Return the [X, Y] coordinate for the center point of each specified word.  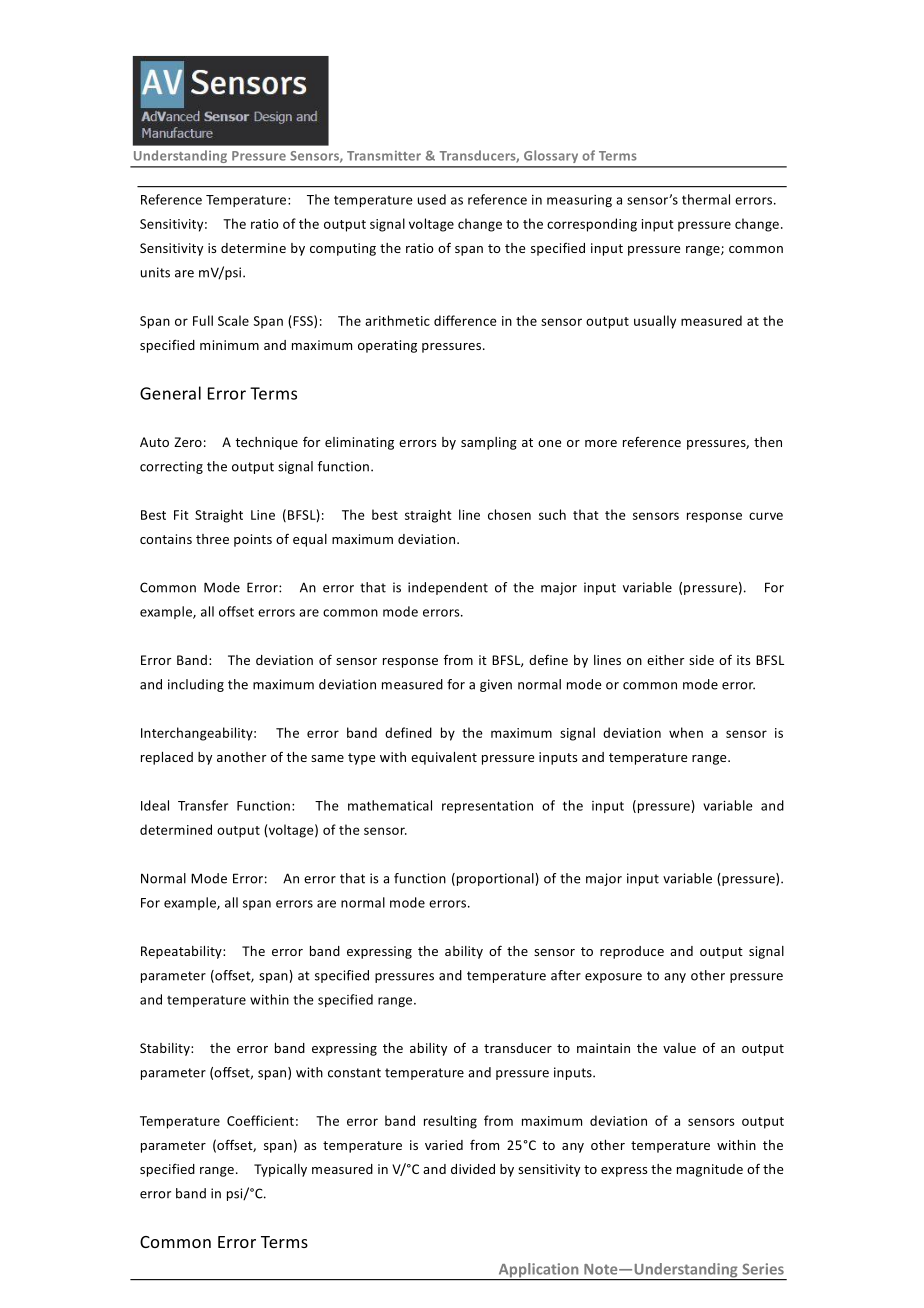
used [432, 199]
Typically [280, 1170]
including [196, 685]
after [566, 975]
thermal [706, 199]
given [496, 685]
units [155, 272]
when [686, 732]
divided [473, 1169]
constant [354, 1073]
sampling [489, 443]
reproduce [632, 952]
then [768, 442]
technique [266, 443]
